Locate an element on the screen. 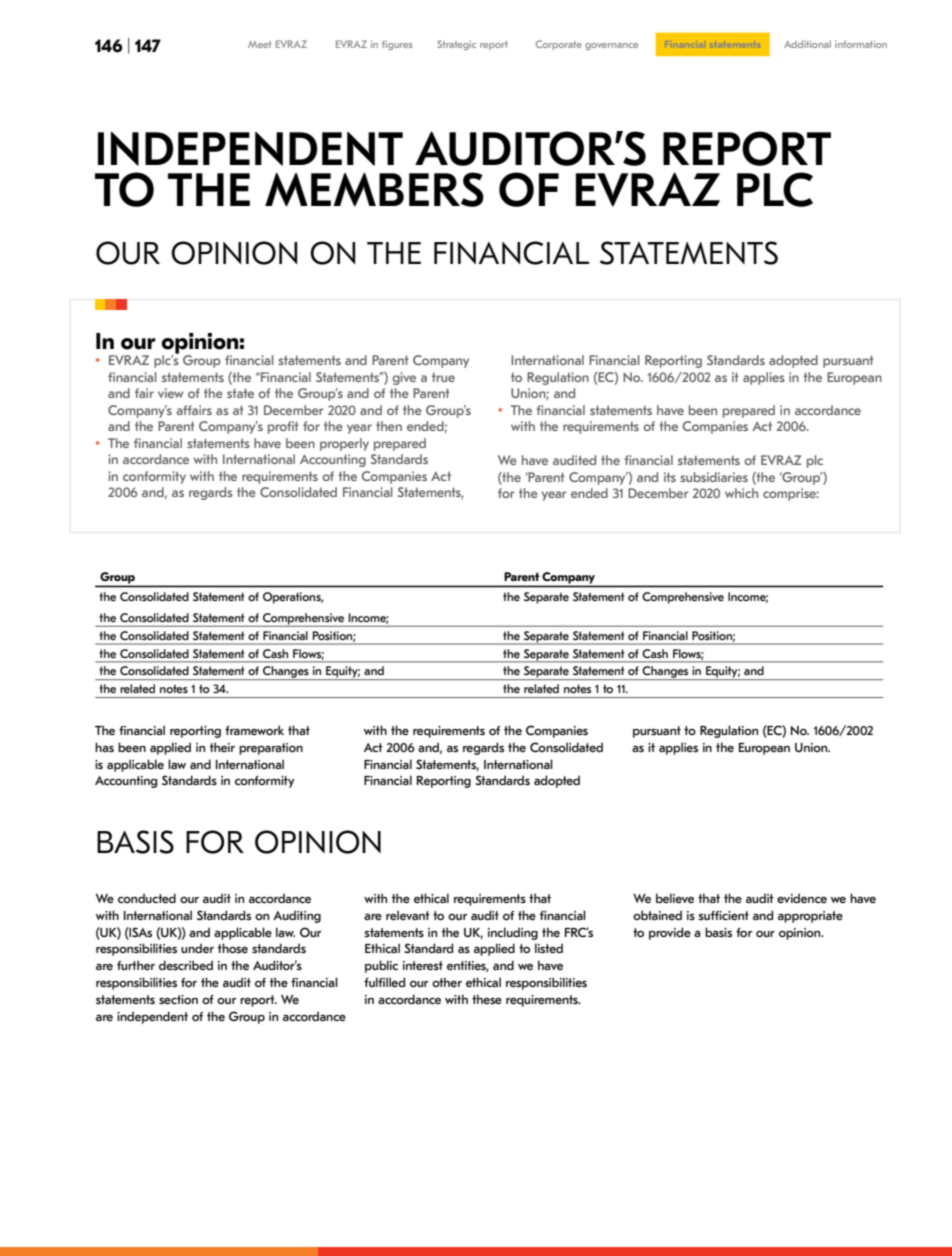  framework is located at coordinates (254, 730).
